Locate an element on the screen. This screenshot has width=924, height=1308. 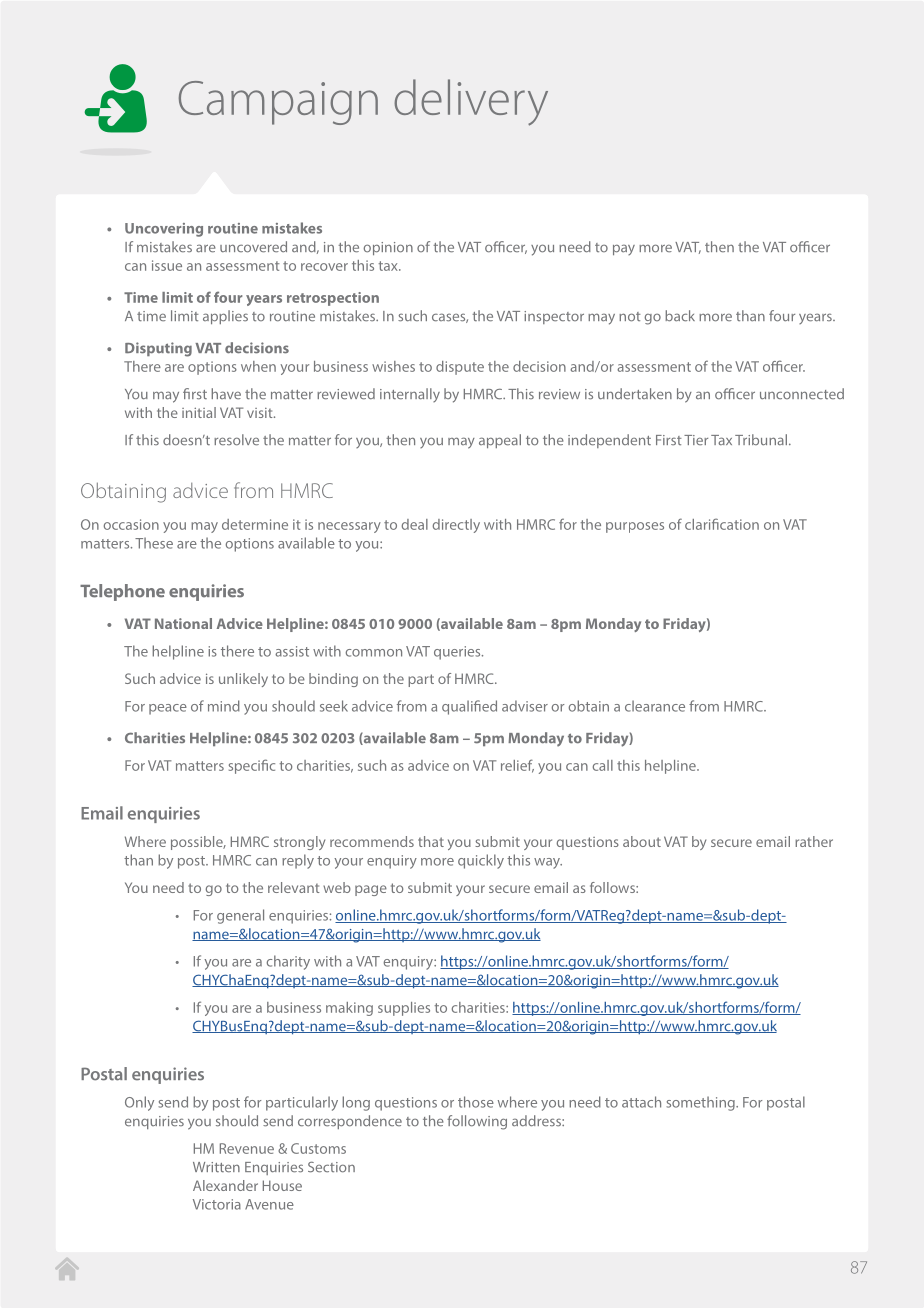
something is located at coordinates (701, 1103).
